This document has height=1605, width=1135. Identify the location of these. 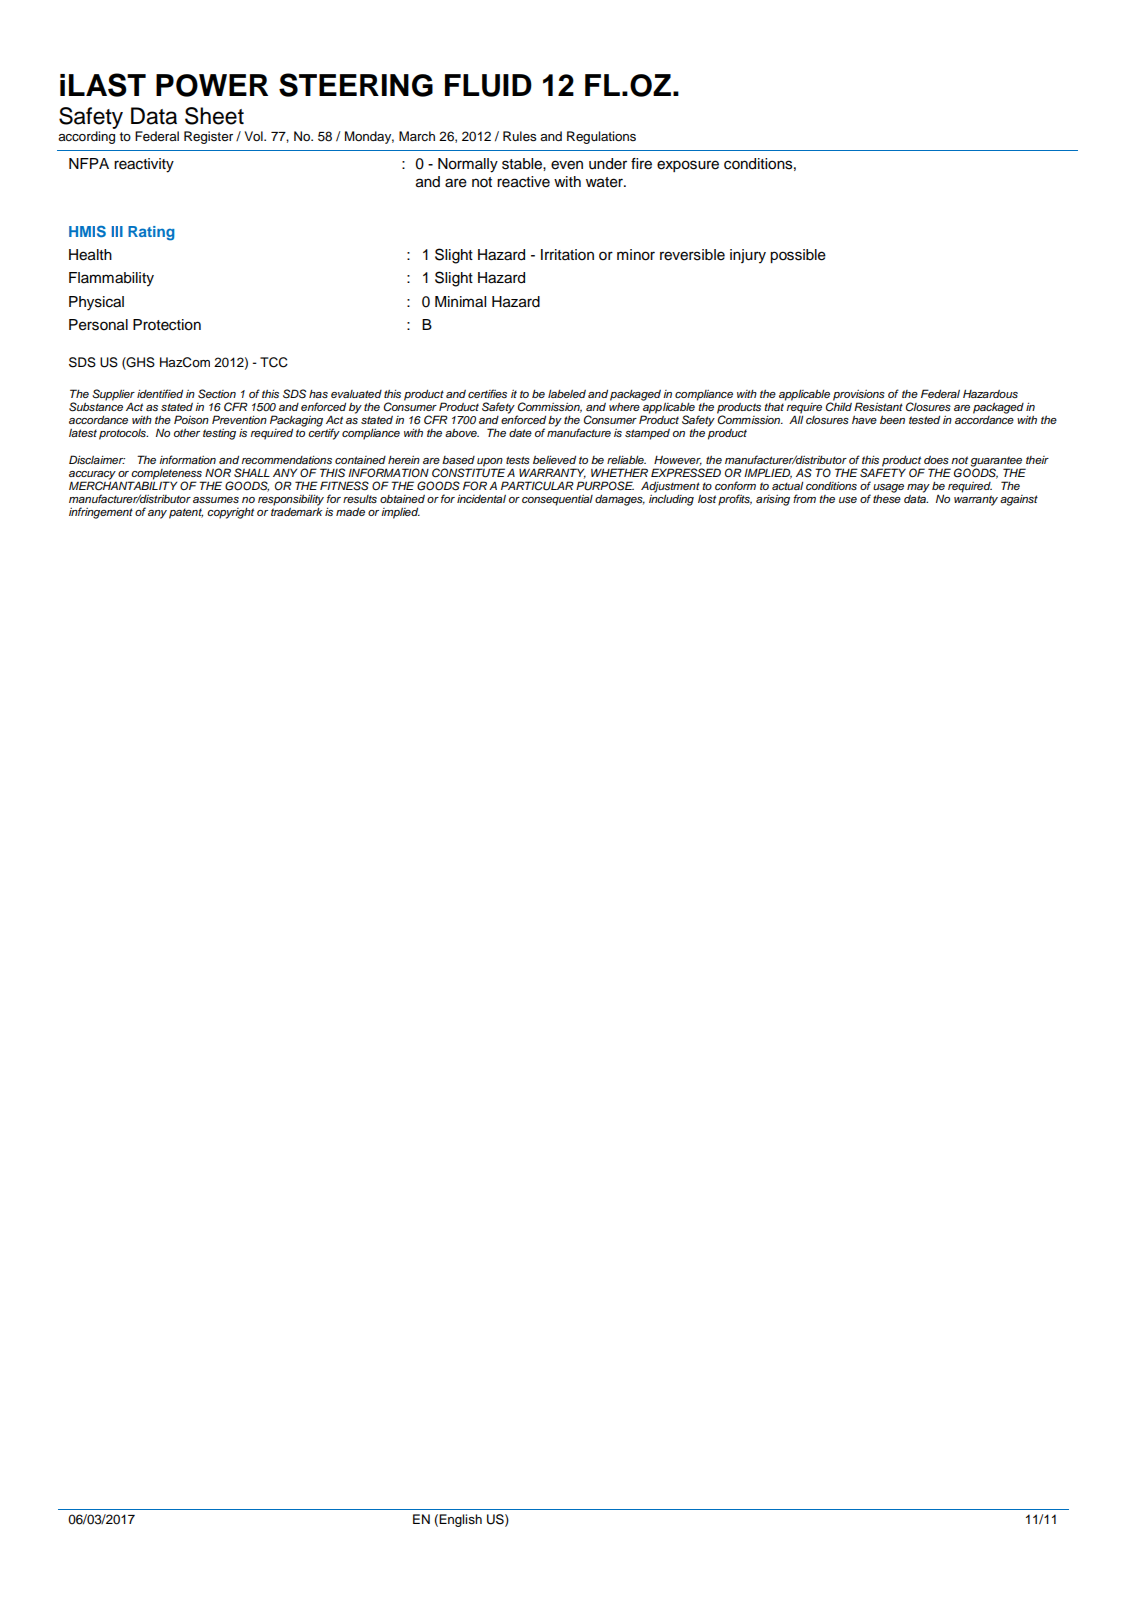
(887, 499).
